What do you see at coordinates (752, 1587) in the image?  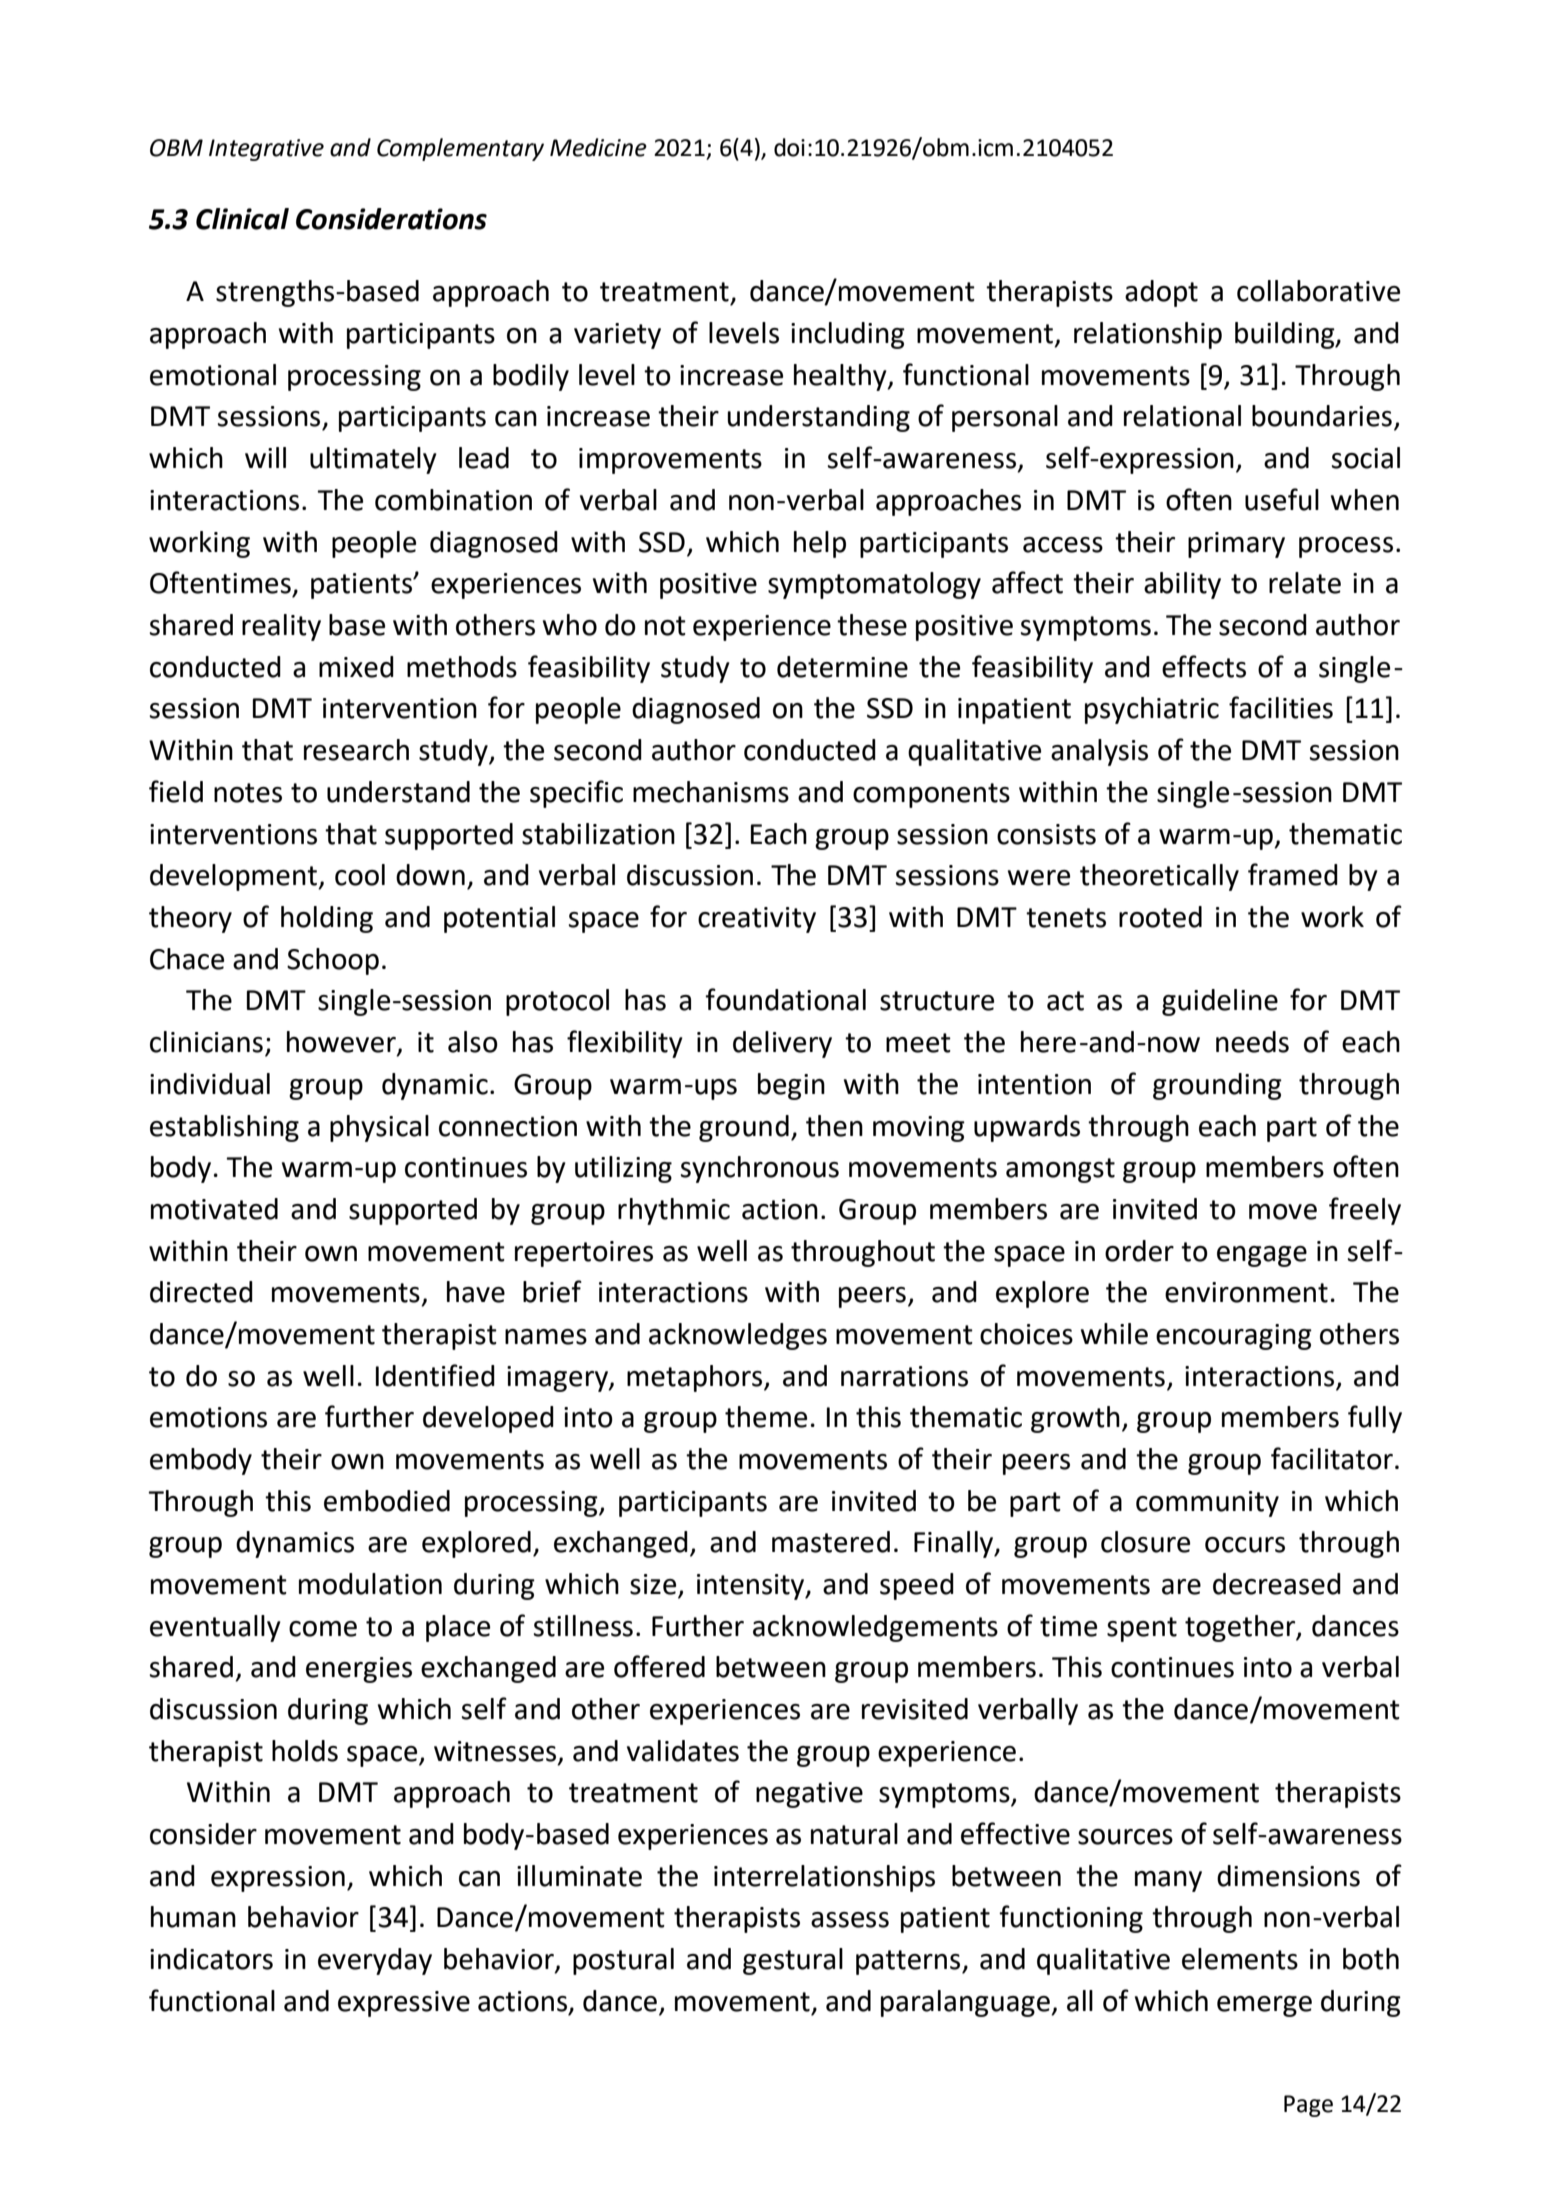 I see `intensity` at bounding box center [752, 1587].
